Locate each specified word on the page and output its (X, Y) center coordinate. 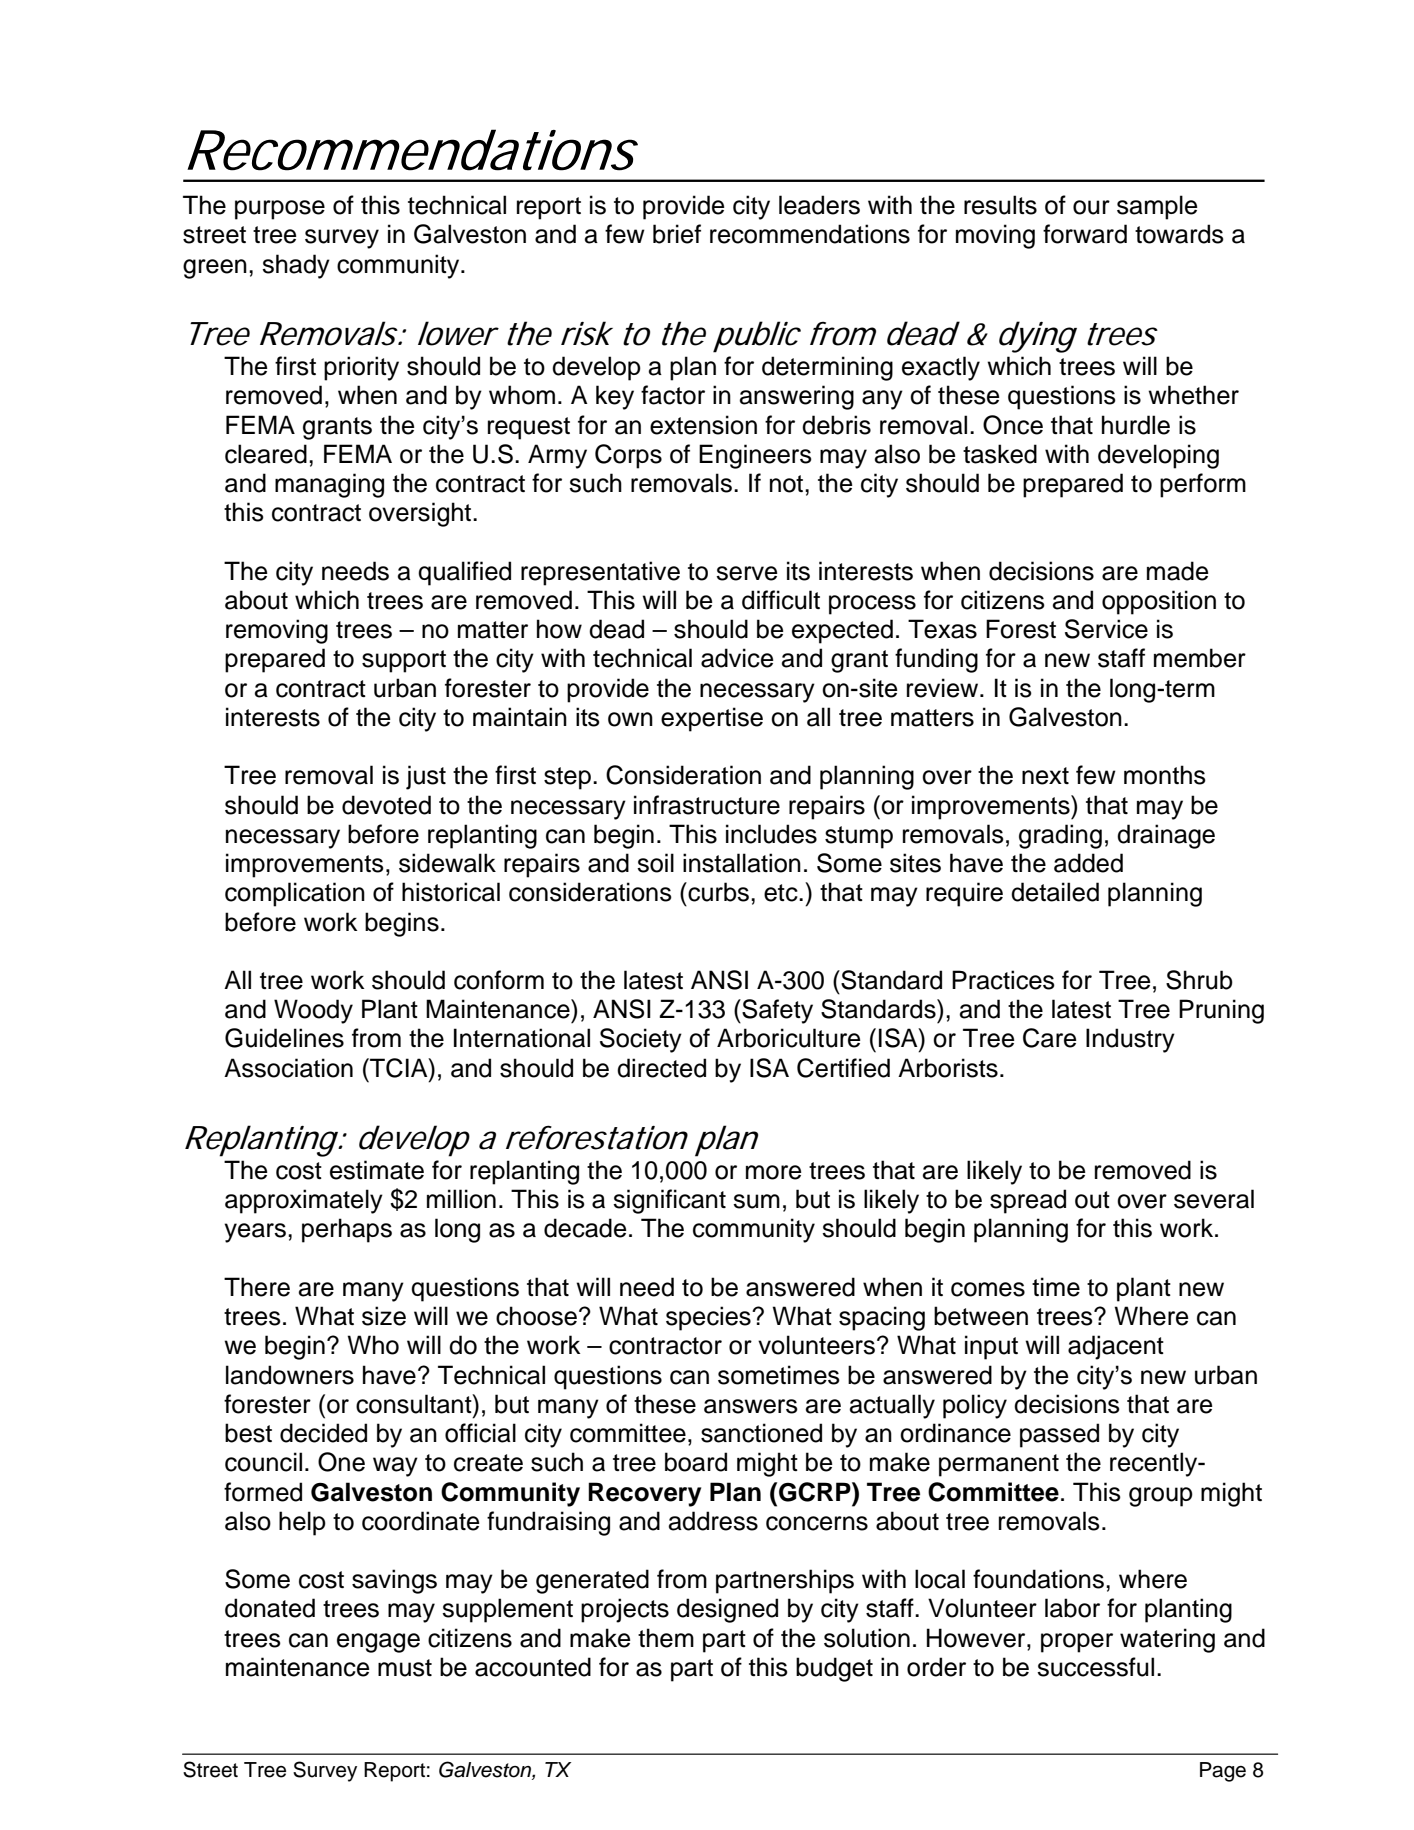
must (405, 1668)
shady (296, 266)
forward (1085, 234)
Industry (1130, 1040)
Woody (313, 1011)
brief (677, 234)
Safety (776, 1011)
